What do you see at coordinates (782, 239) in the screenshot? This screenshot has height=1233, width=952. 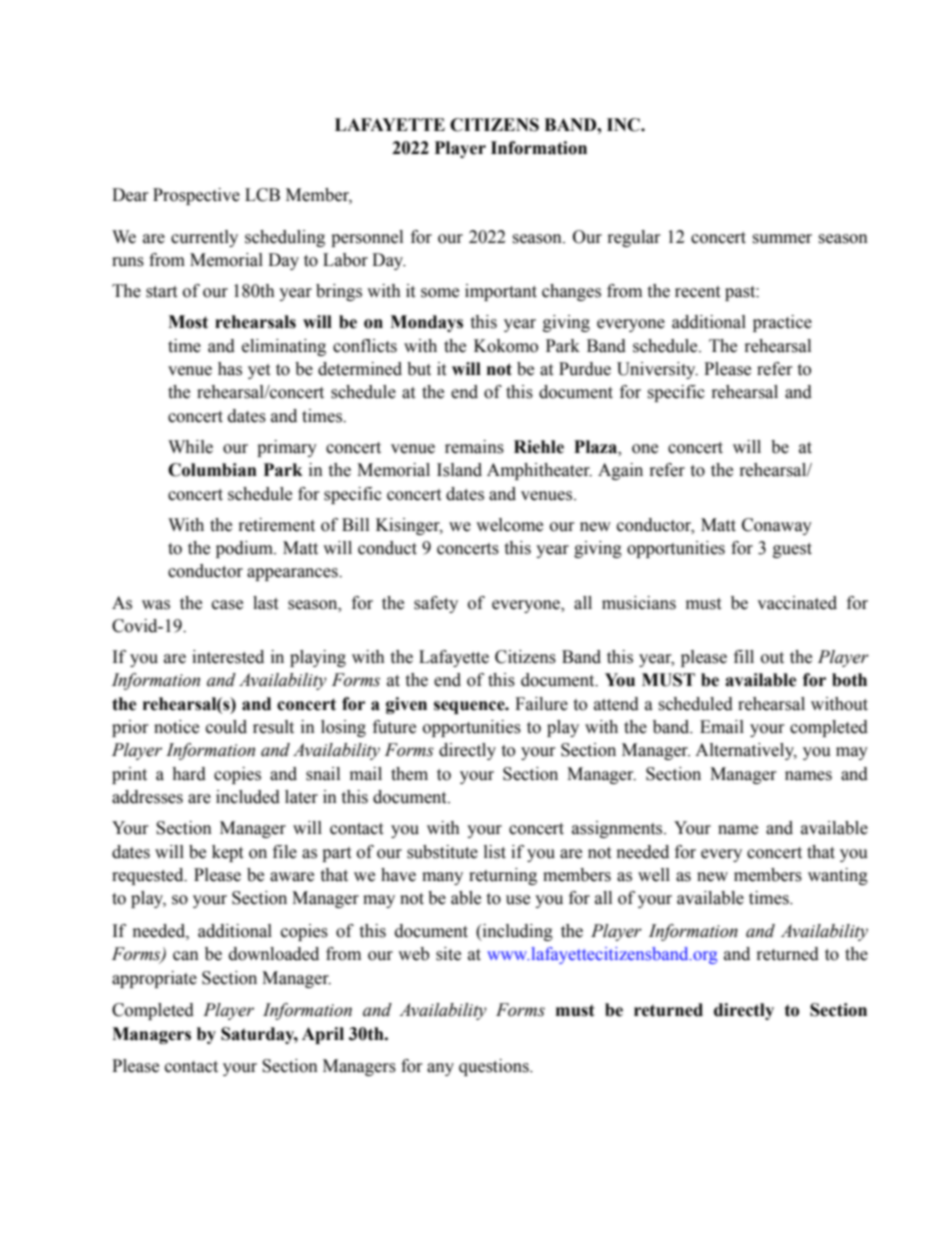 I see `summer` at bounding box center [782, 239].
